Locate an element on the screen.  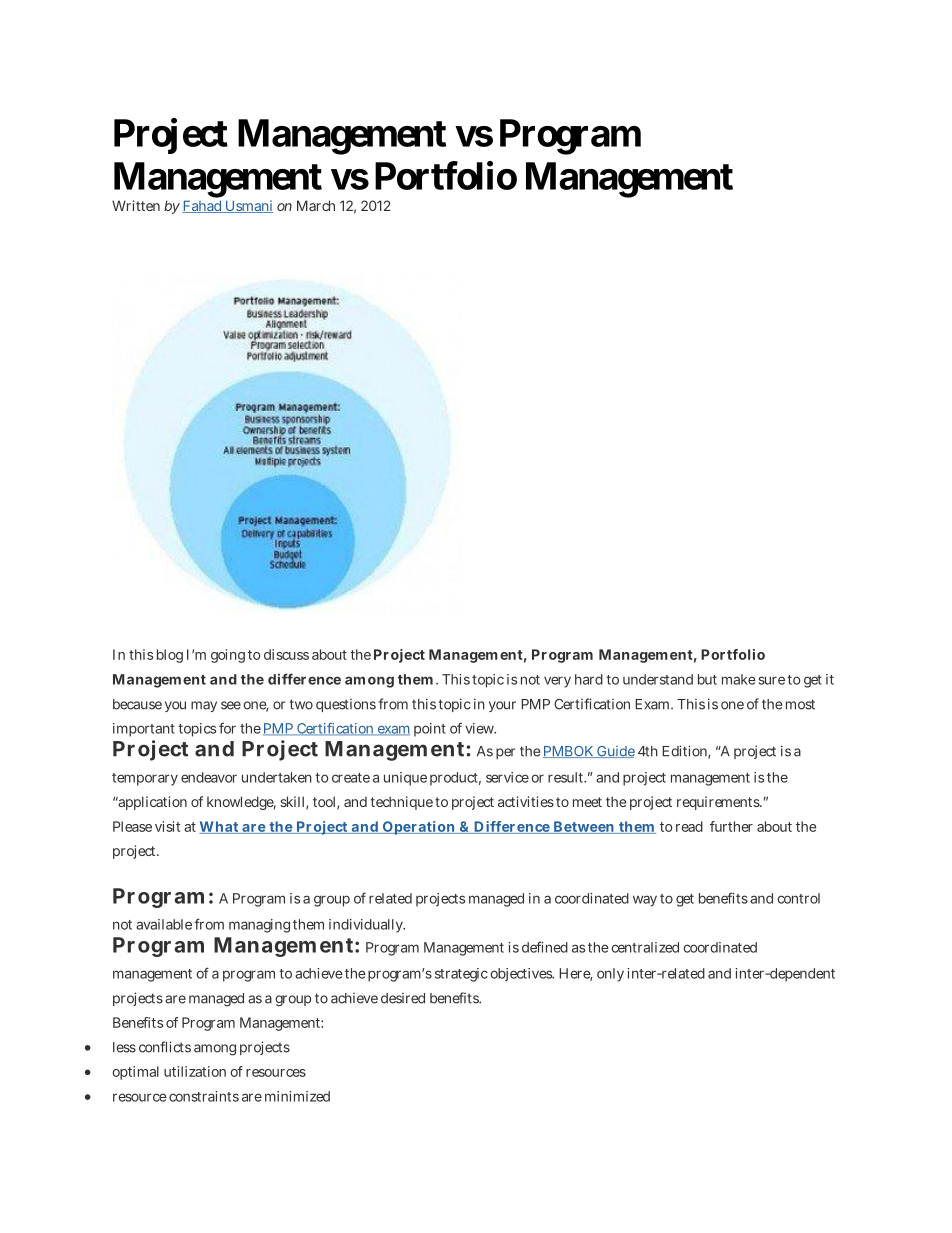
your is located at coordinates (502, 706).
